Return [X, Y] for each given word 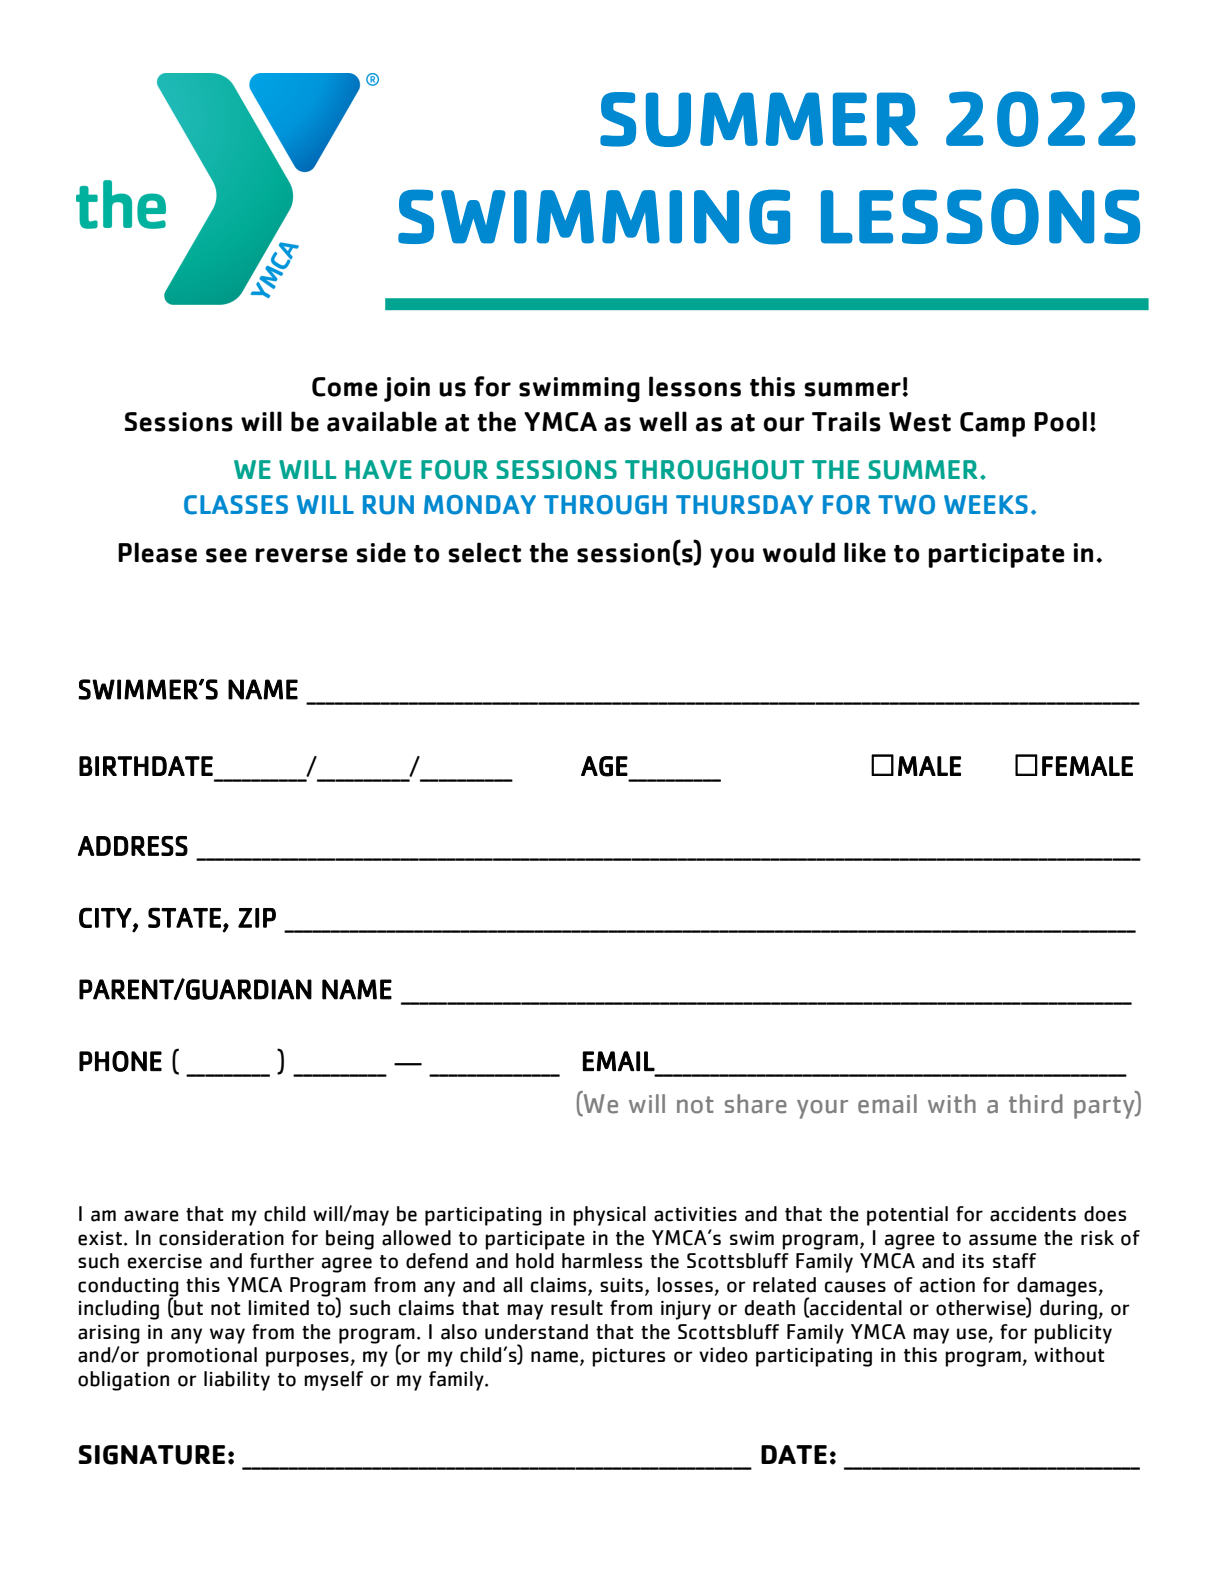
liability [237, 1381]
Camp [992, 424]
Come [345, 387]
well [663, 421]
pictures [628, 1357]
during [1068, 1310]
